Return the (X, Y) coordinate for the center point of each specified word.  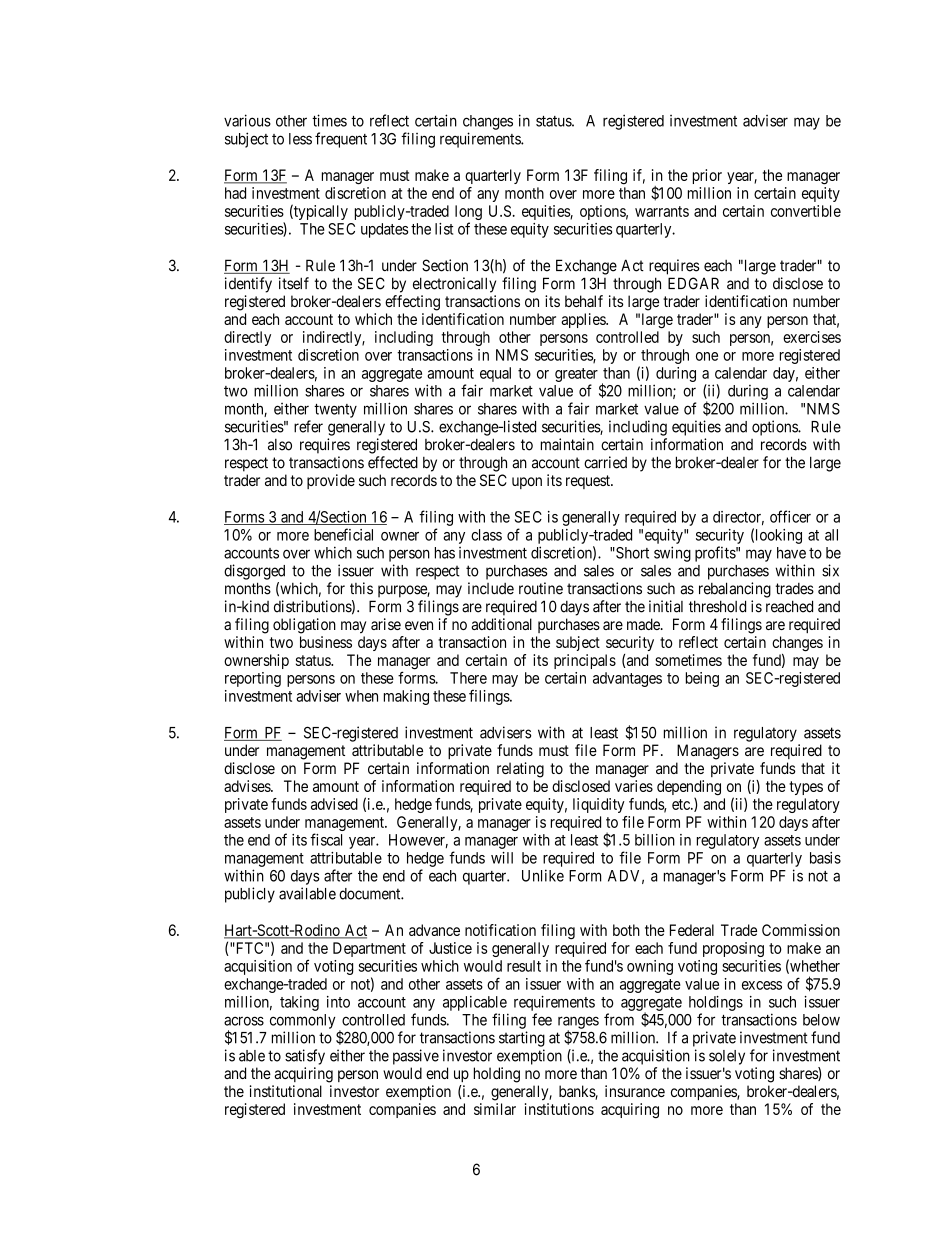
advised (334, 804)
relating (520, 770)
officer (790, 516)
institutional (286, 1091)
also (280, 445)
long (468, 214)
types (806, 788)
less (300, 139)
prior (707, 176)
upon (527, 483)
